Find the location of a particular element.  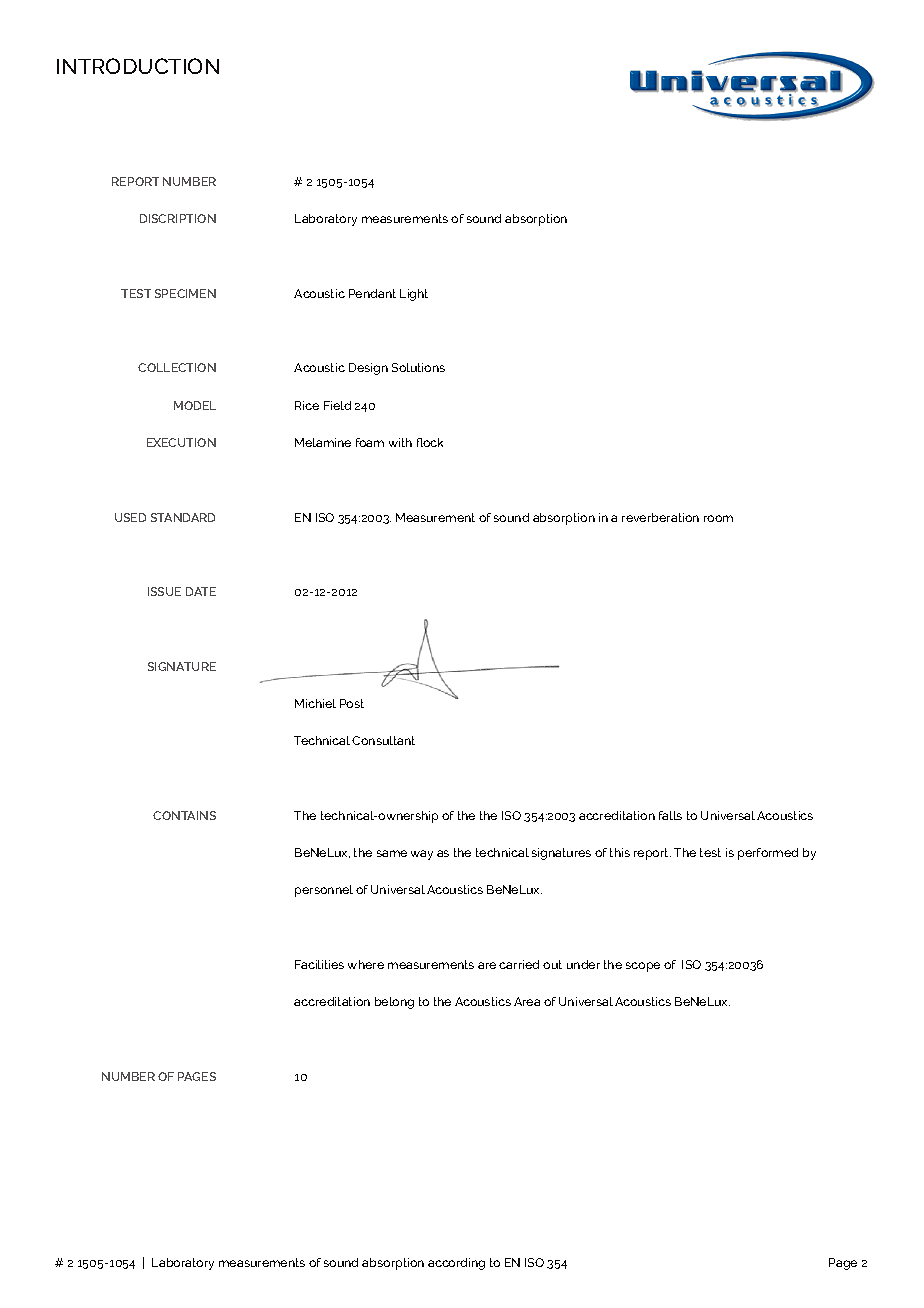

reverberation is located at coordinates (660, 517).
